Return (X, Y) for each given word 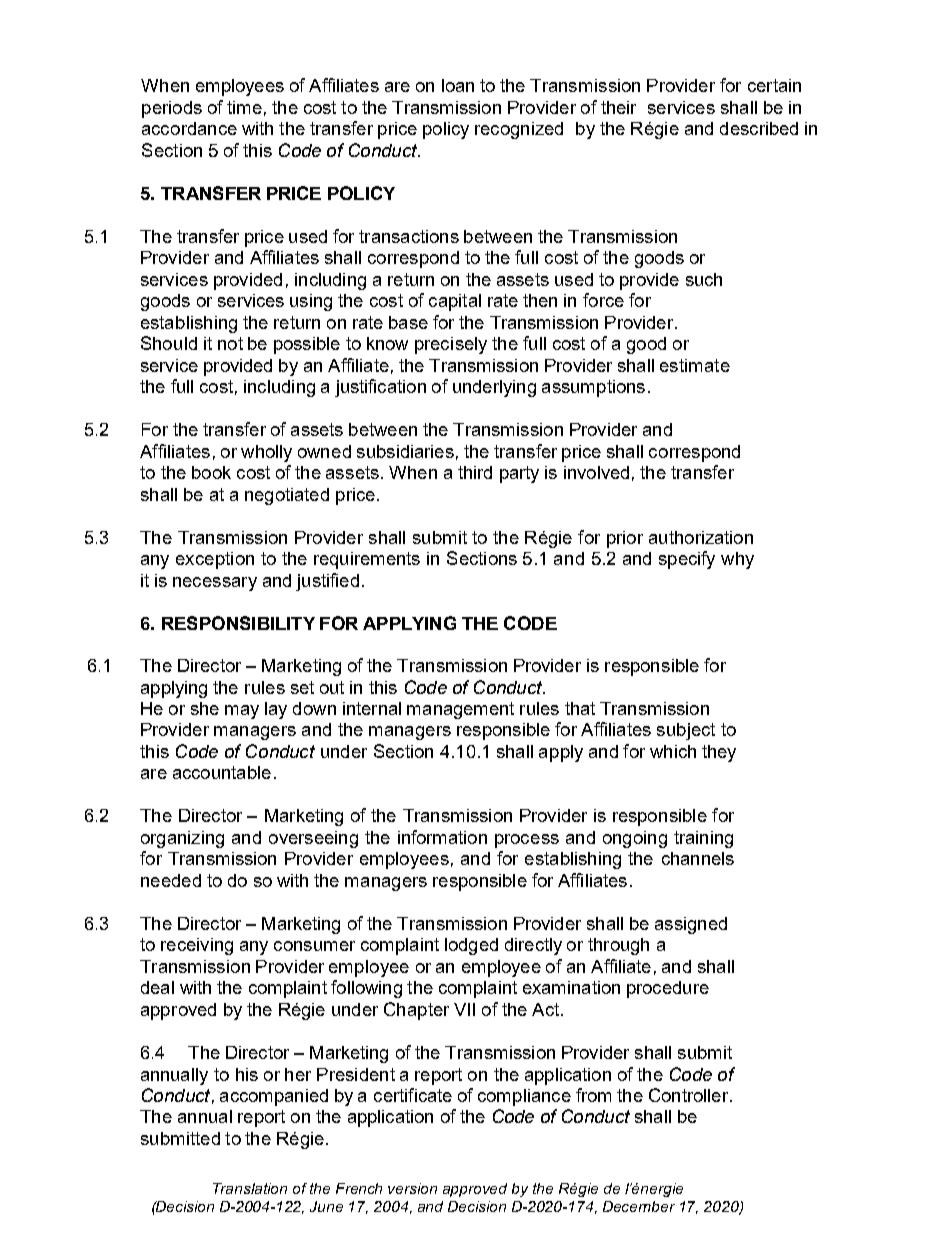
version (412, 1188)
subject (686, 731)
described (759, 128)
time (244, 107)
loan (458, 85)
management (460, 710)
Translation (250, 1188)
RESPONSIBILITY (238, 623)
